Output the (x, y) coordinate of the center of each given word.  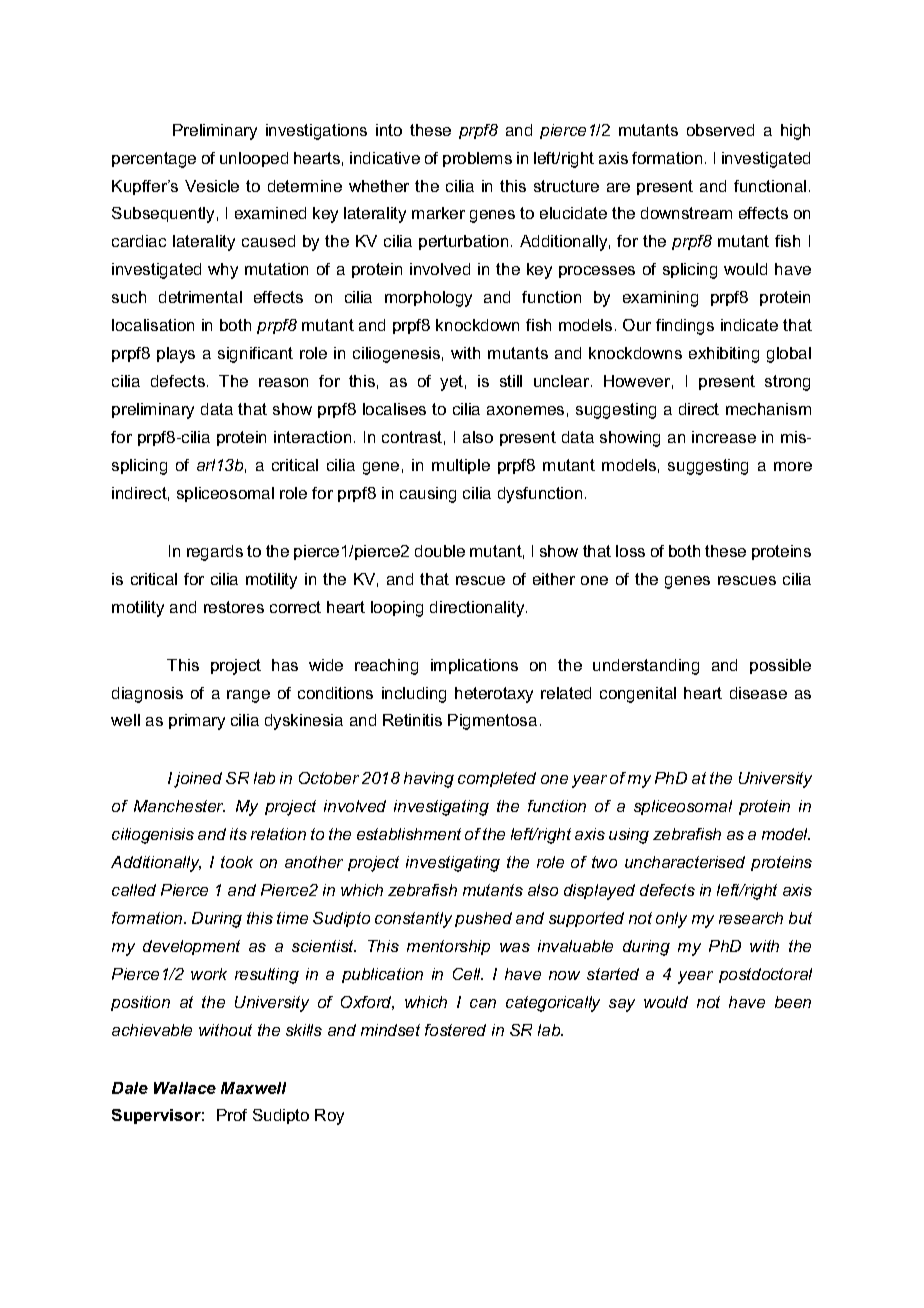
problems (477, 159)
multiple (461, 466)
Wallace (185, 1088)
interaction (312, 437)
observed (720, 130)
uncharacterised (685, 862)
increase (724, 437)
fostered (455, 1030)
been (793, 1002)
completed (497, 779)
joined (198, 780)
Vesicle (212, 186)
